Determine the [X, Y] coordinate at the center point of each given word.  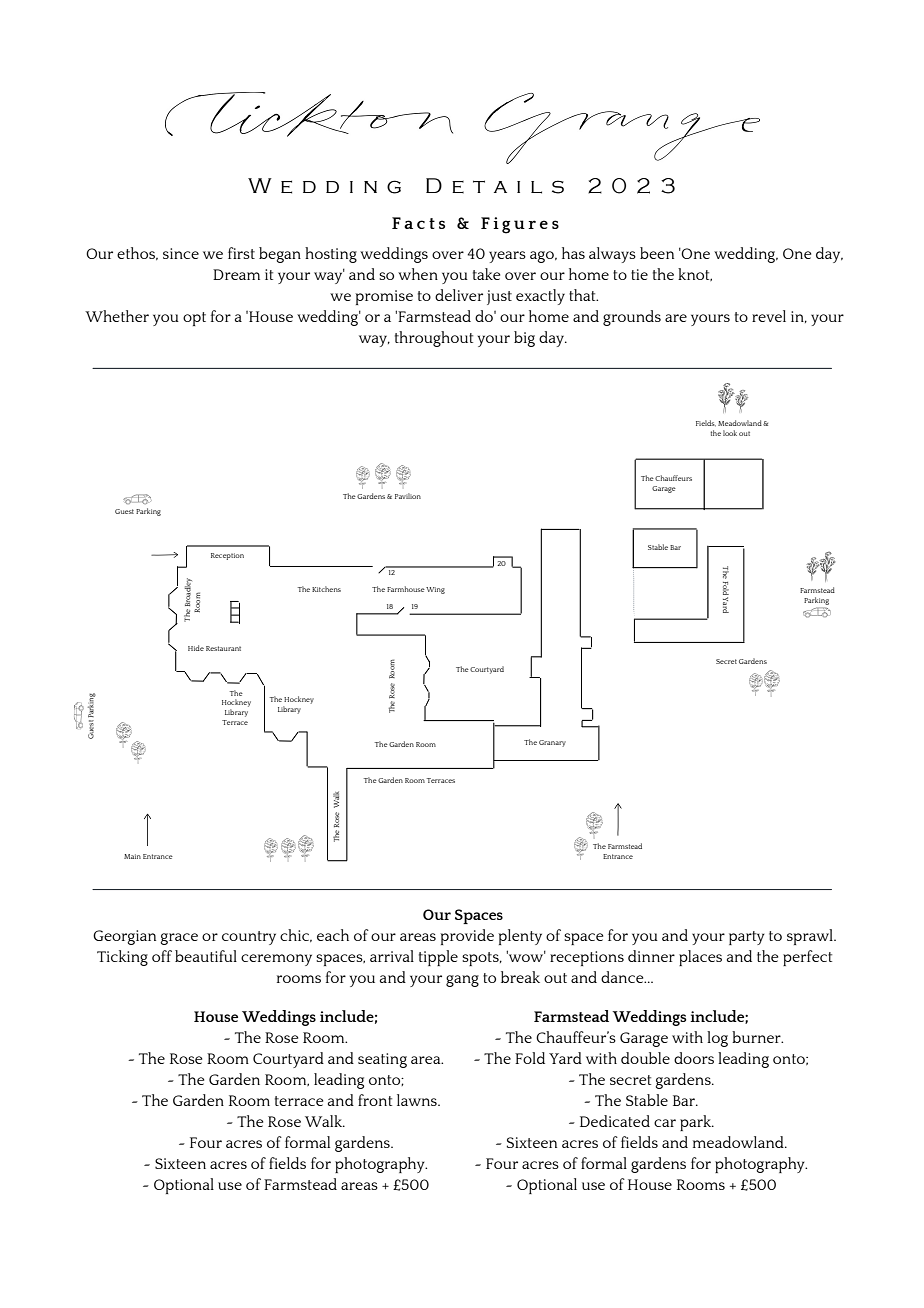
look [730, 433]
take [486, 274]
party [747, 938]
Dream [236, 274]
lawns [418, 1100]
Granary [552, 743]
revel [769, 316]
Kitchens [326, 589]
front [375, 1100]
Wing [435, 590]
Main [132, 856]
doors [694, 1058]
